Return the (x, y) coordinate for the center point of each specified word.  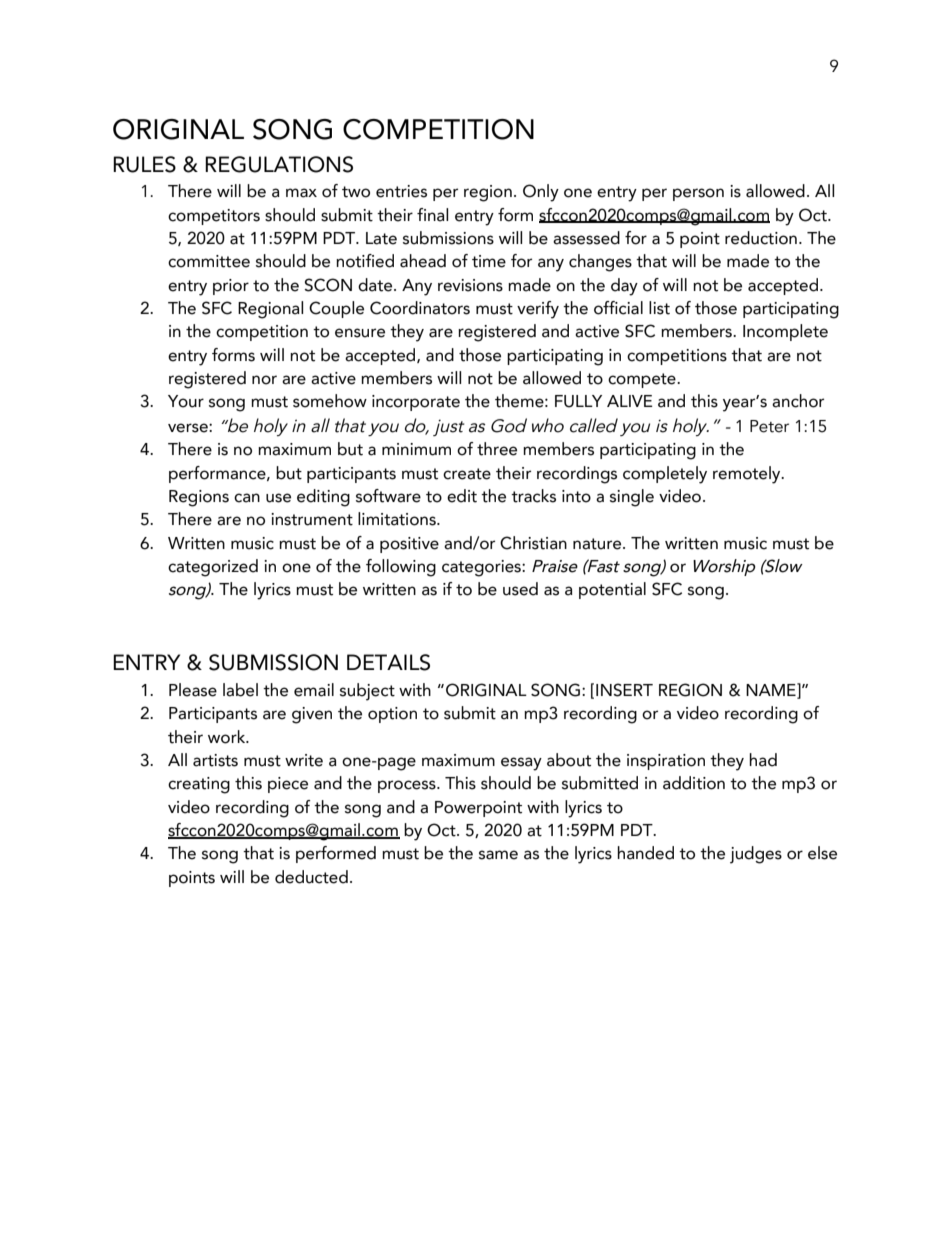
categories (482, 568)
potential (612, 590)
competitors (214, 217)
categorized (213, 568)
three (497, 449)
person (698, 194)
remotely (748, 475)
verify (538, 310)
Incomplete (785, 332)
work (228, 737)
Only (541, 193)
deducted (311, 877)
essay (521, 764)
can (247, 498)
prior (231, 287)
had (763, 760)
